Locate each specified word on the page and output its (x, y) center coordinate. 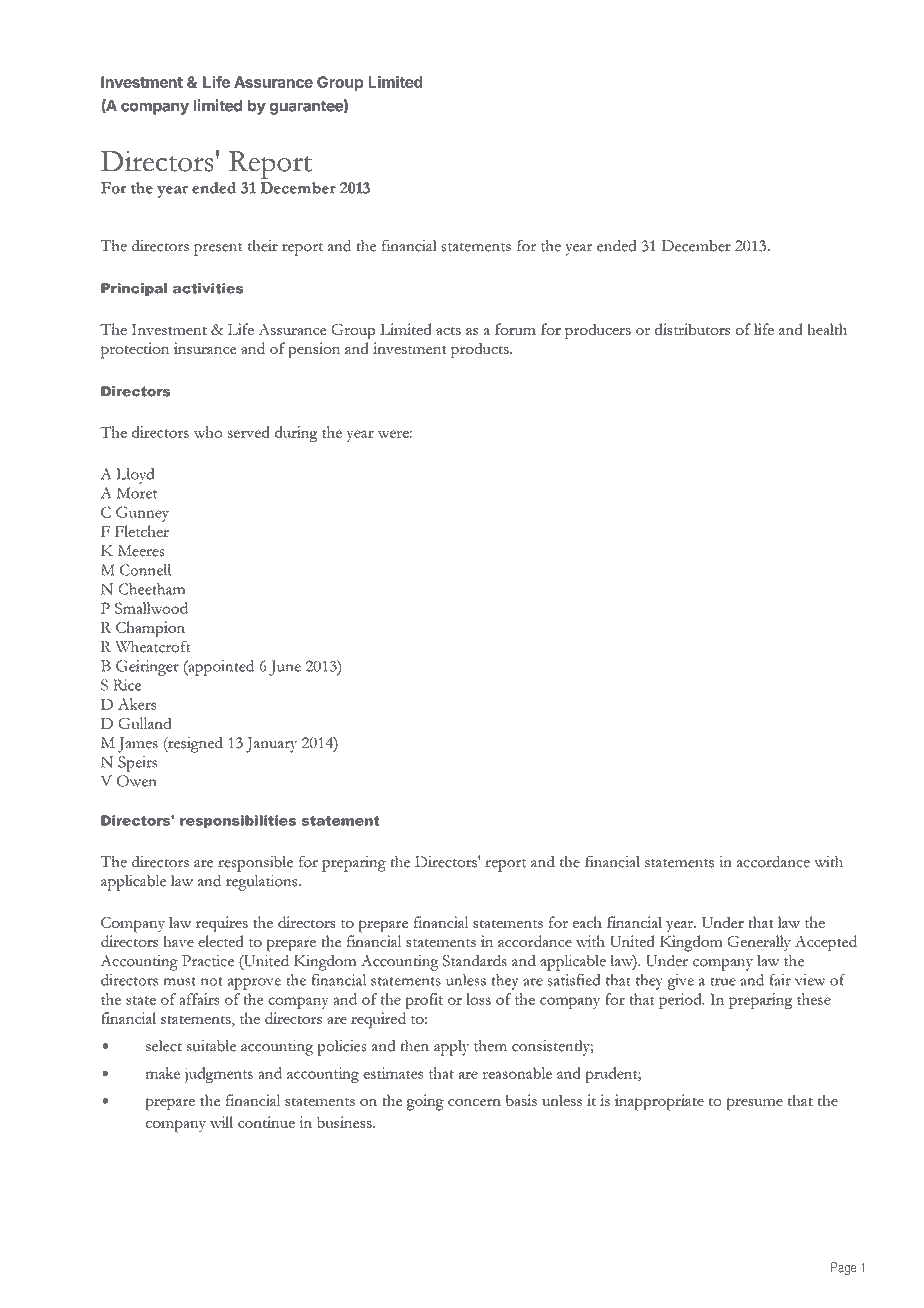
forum (515, 329)
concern (474, 1102)
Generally (759, 943)
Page (844, 1268)
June (285, 668)
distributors (692, 329)
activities (208, 288)
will (221, 1122)
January (271, 745)
